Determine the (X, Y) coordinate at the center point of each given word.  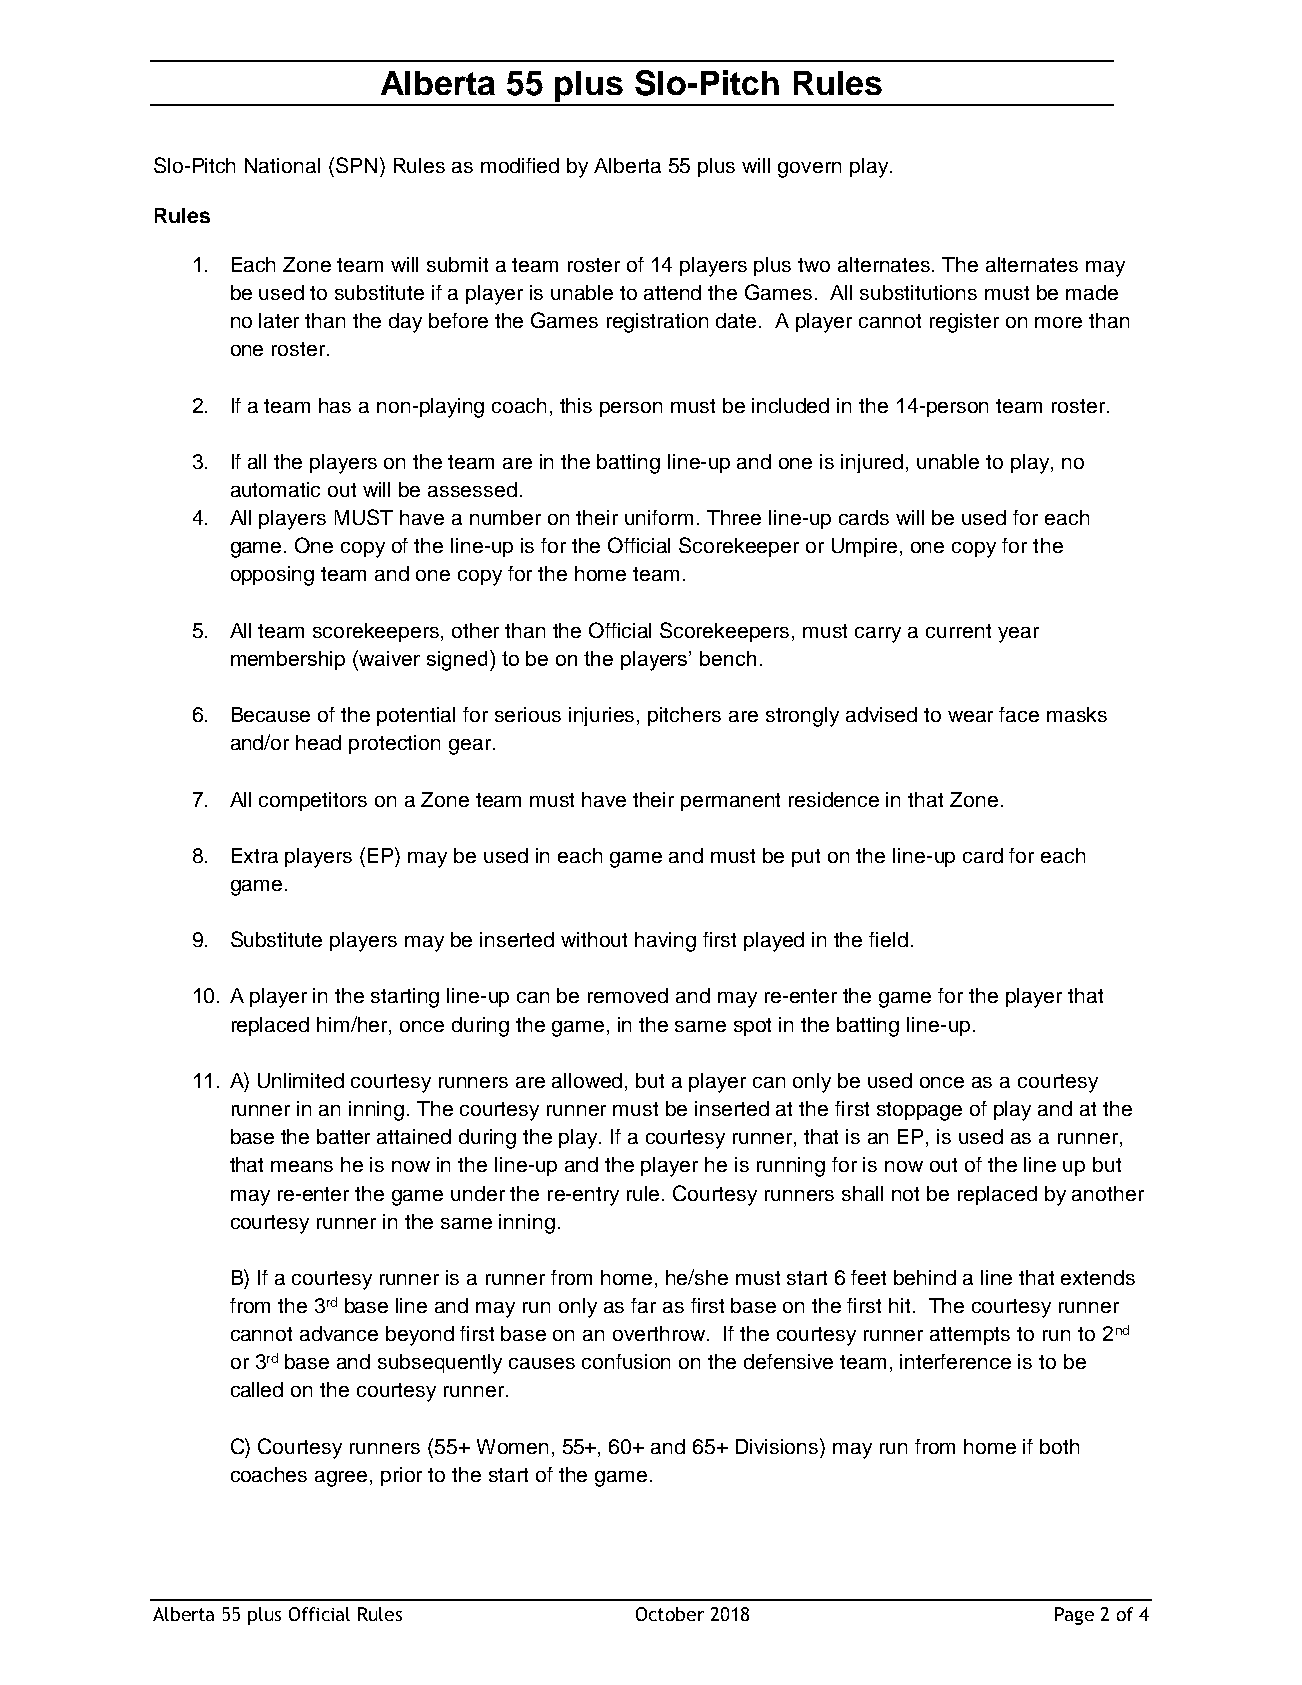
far (643, 1305)
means (302, 1166)
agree (343, 1479)
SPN (356, 165)
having (665, 942)
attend (672, 292)
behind (925, 1277)
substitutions (918, 292)
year (1018, 635)
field (888, 939)
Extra (255, 855)
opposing (272, 576)
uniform (659, 517)
